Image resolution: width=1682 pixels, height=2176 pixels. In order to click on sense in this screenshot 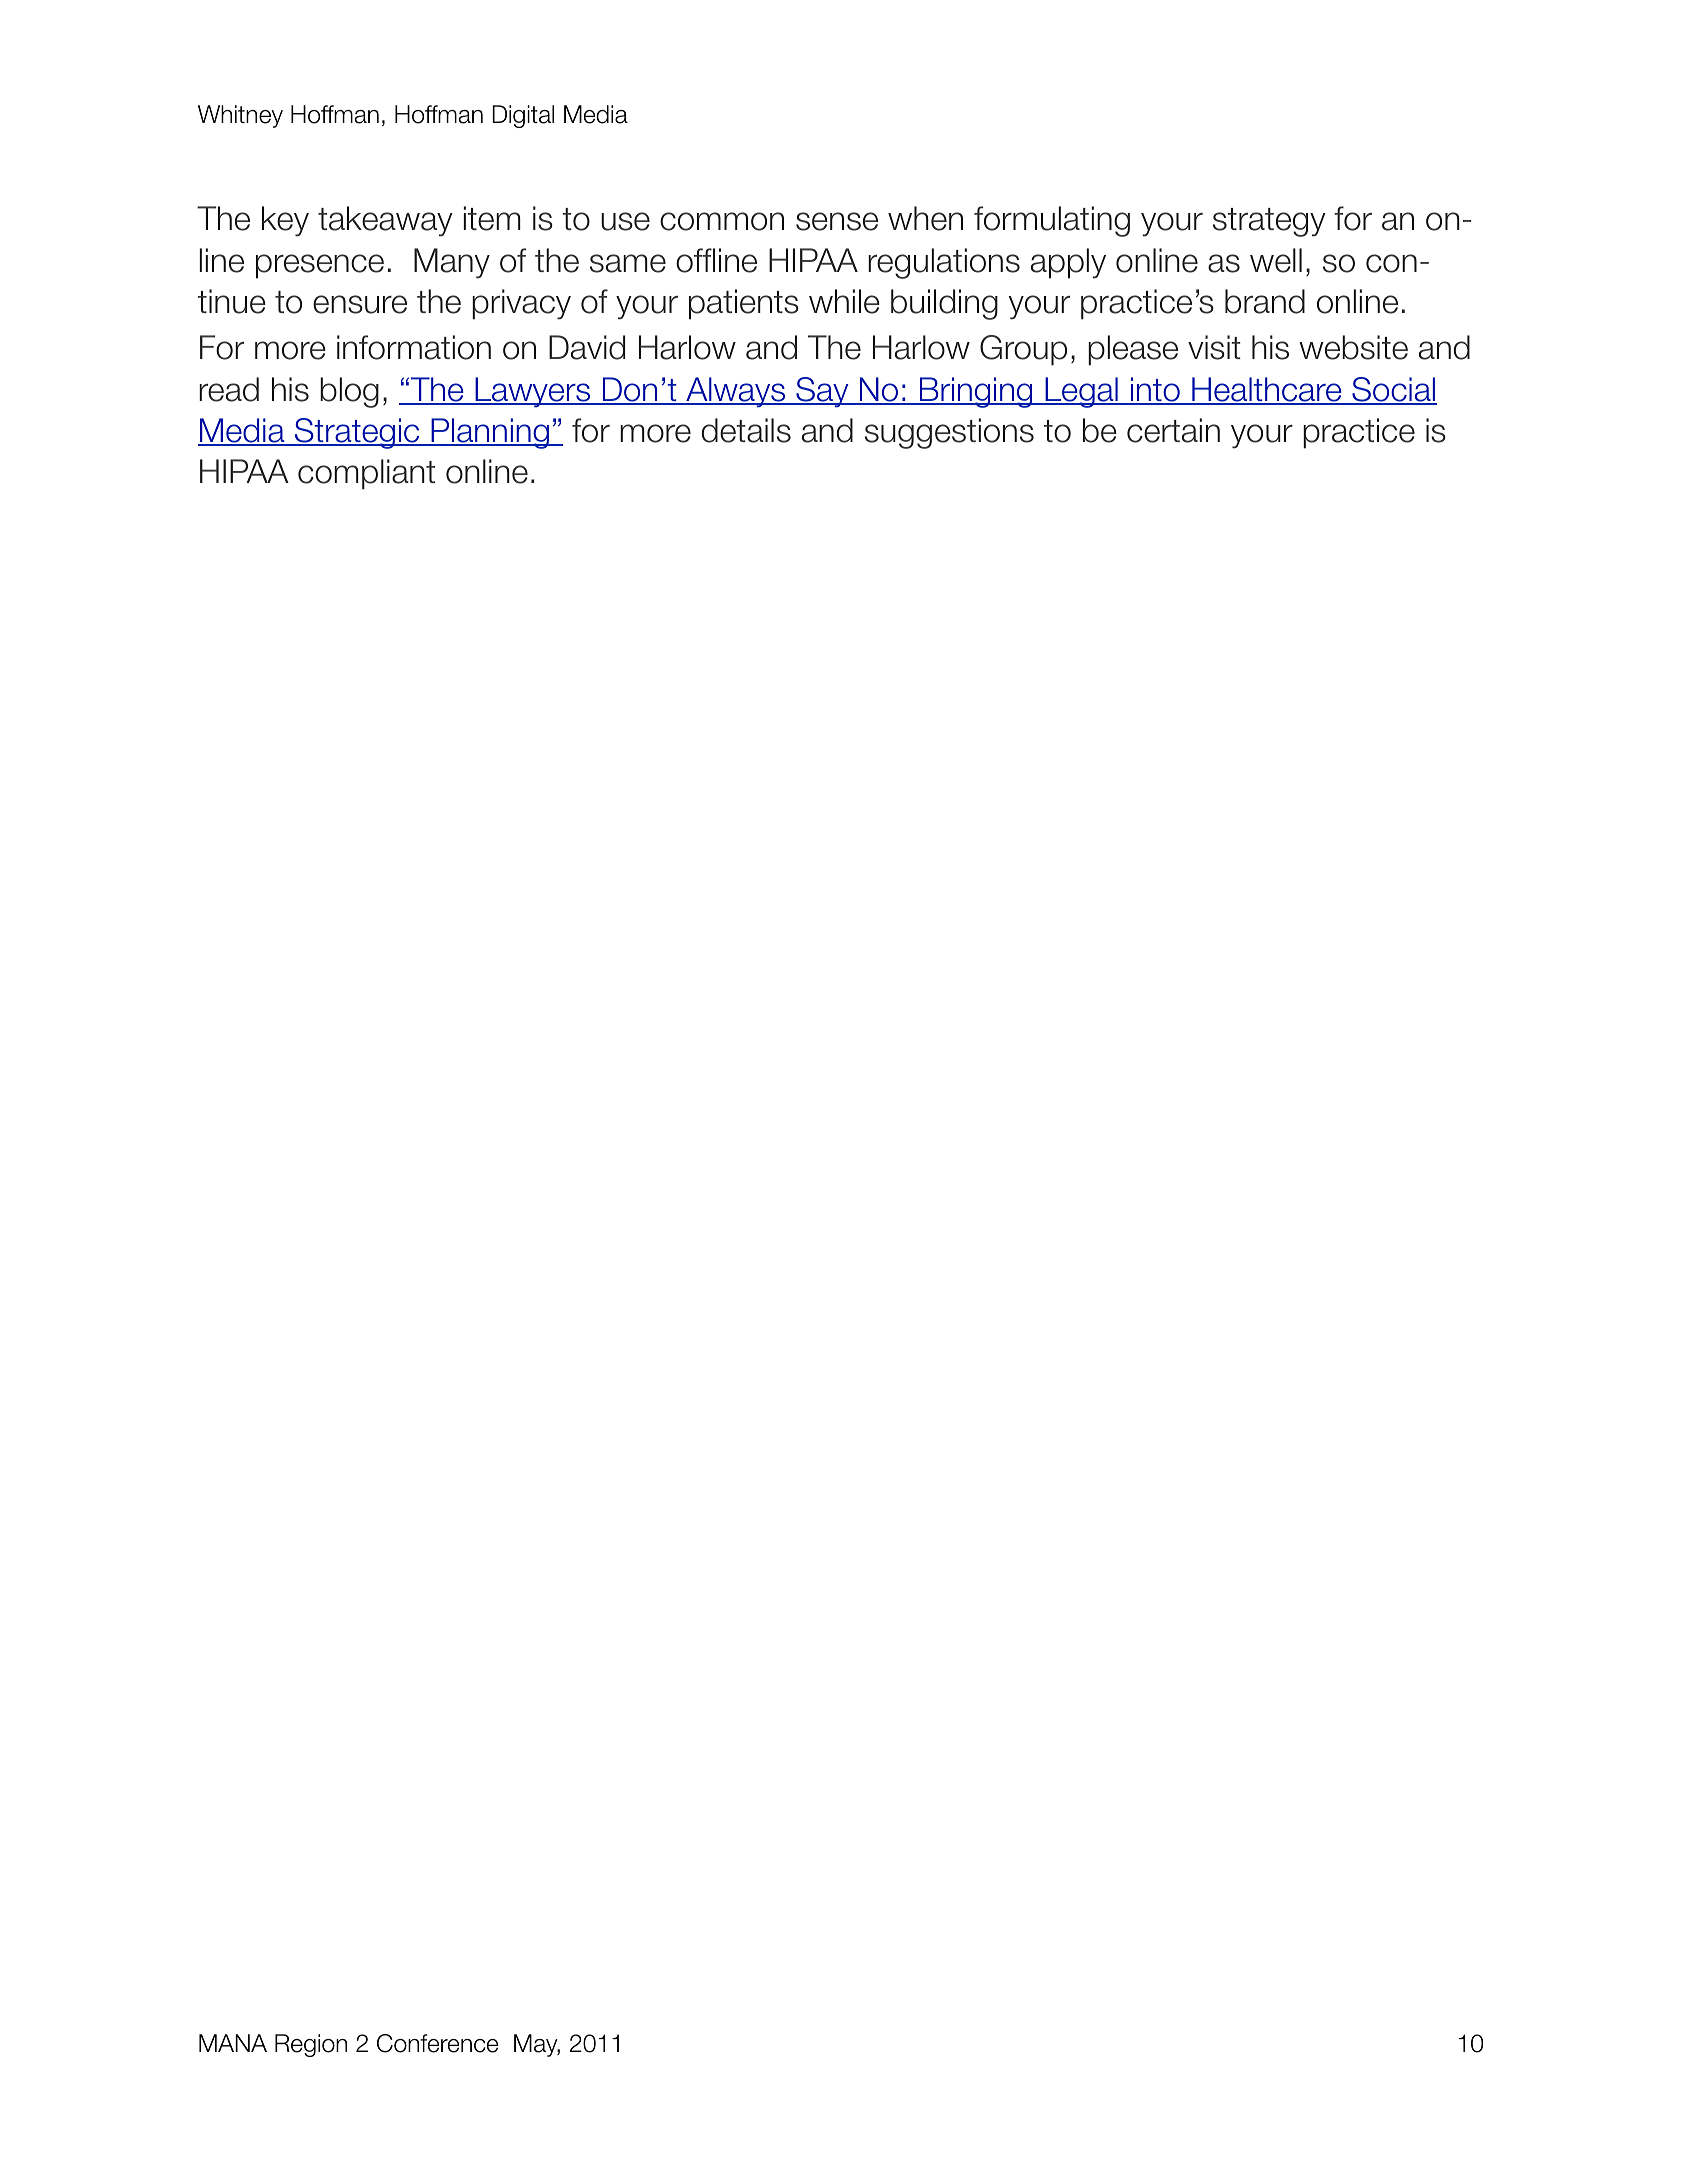, I will do `click(837, 221)`.
